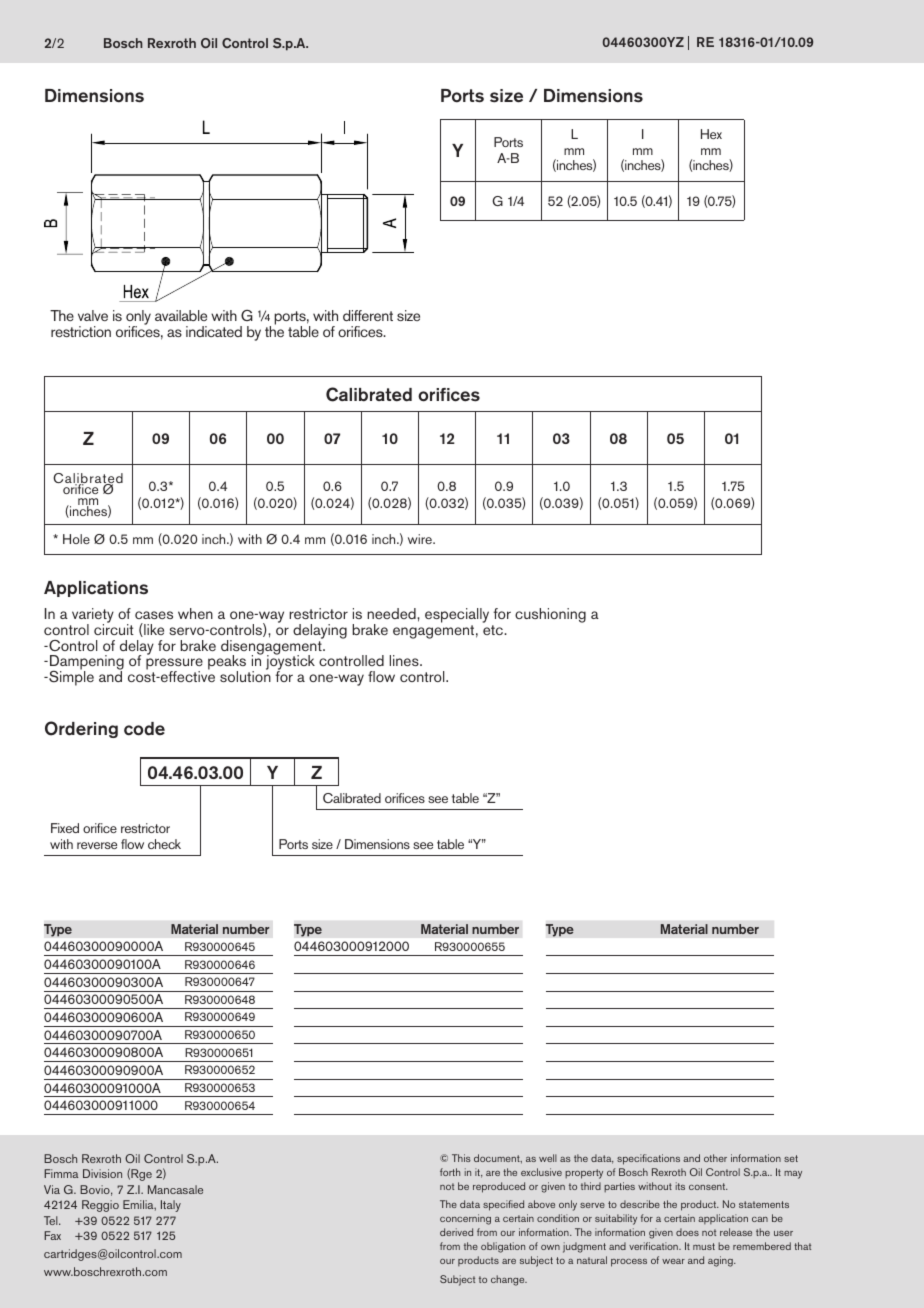  I want to click on Hex, so click(711, 134).
